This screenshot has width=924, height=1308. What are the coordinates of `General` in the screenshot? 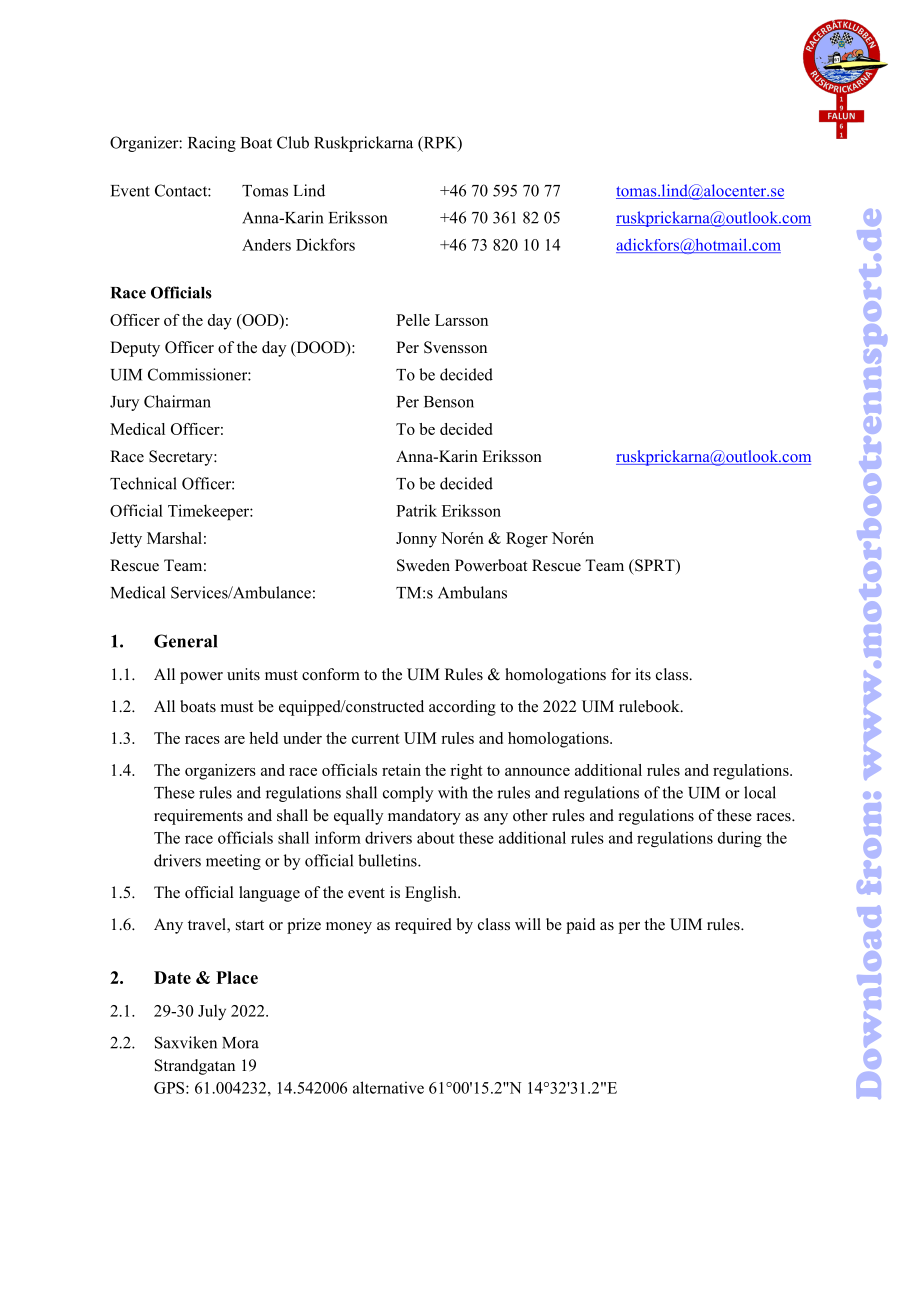 It's located at (185, 641).
